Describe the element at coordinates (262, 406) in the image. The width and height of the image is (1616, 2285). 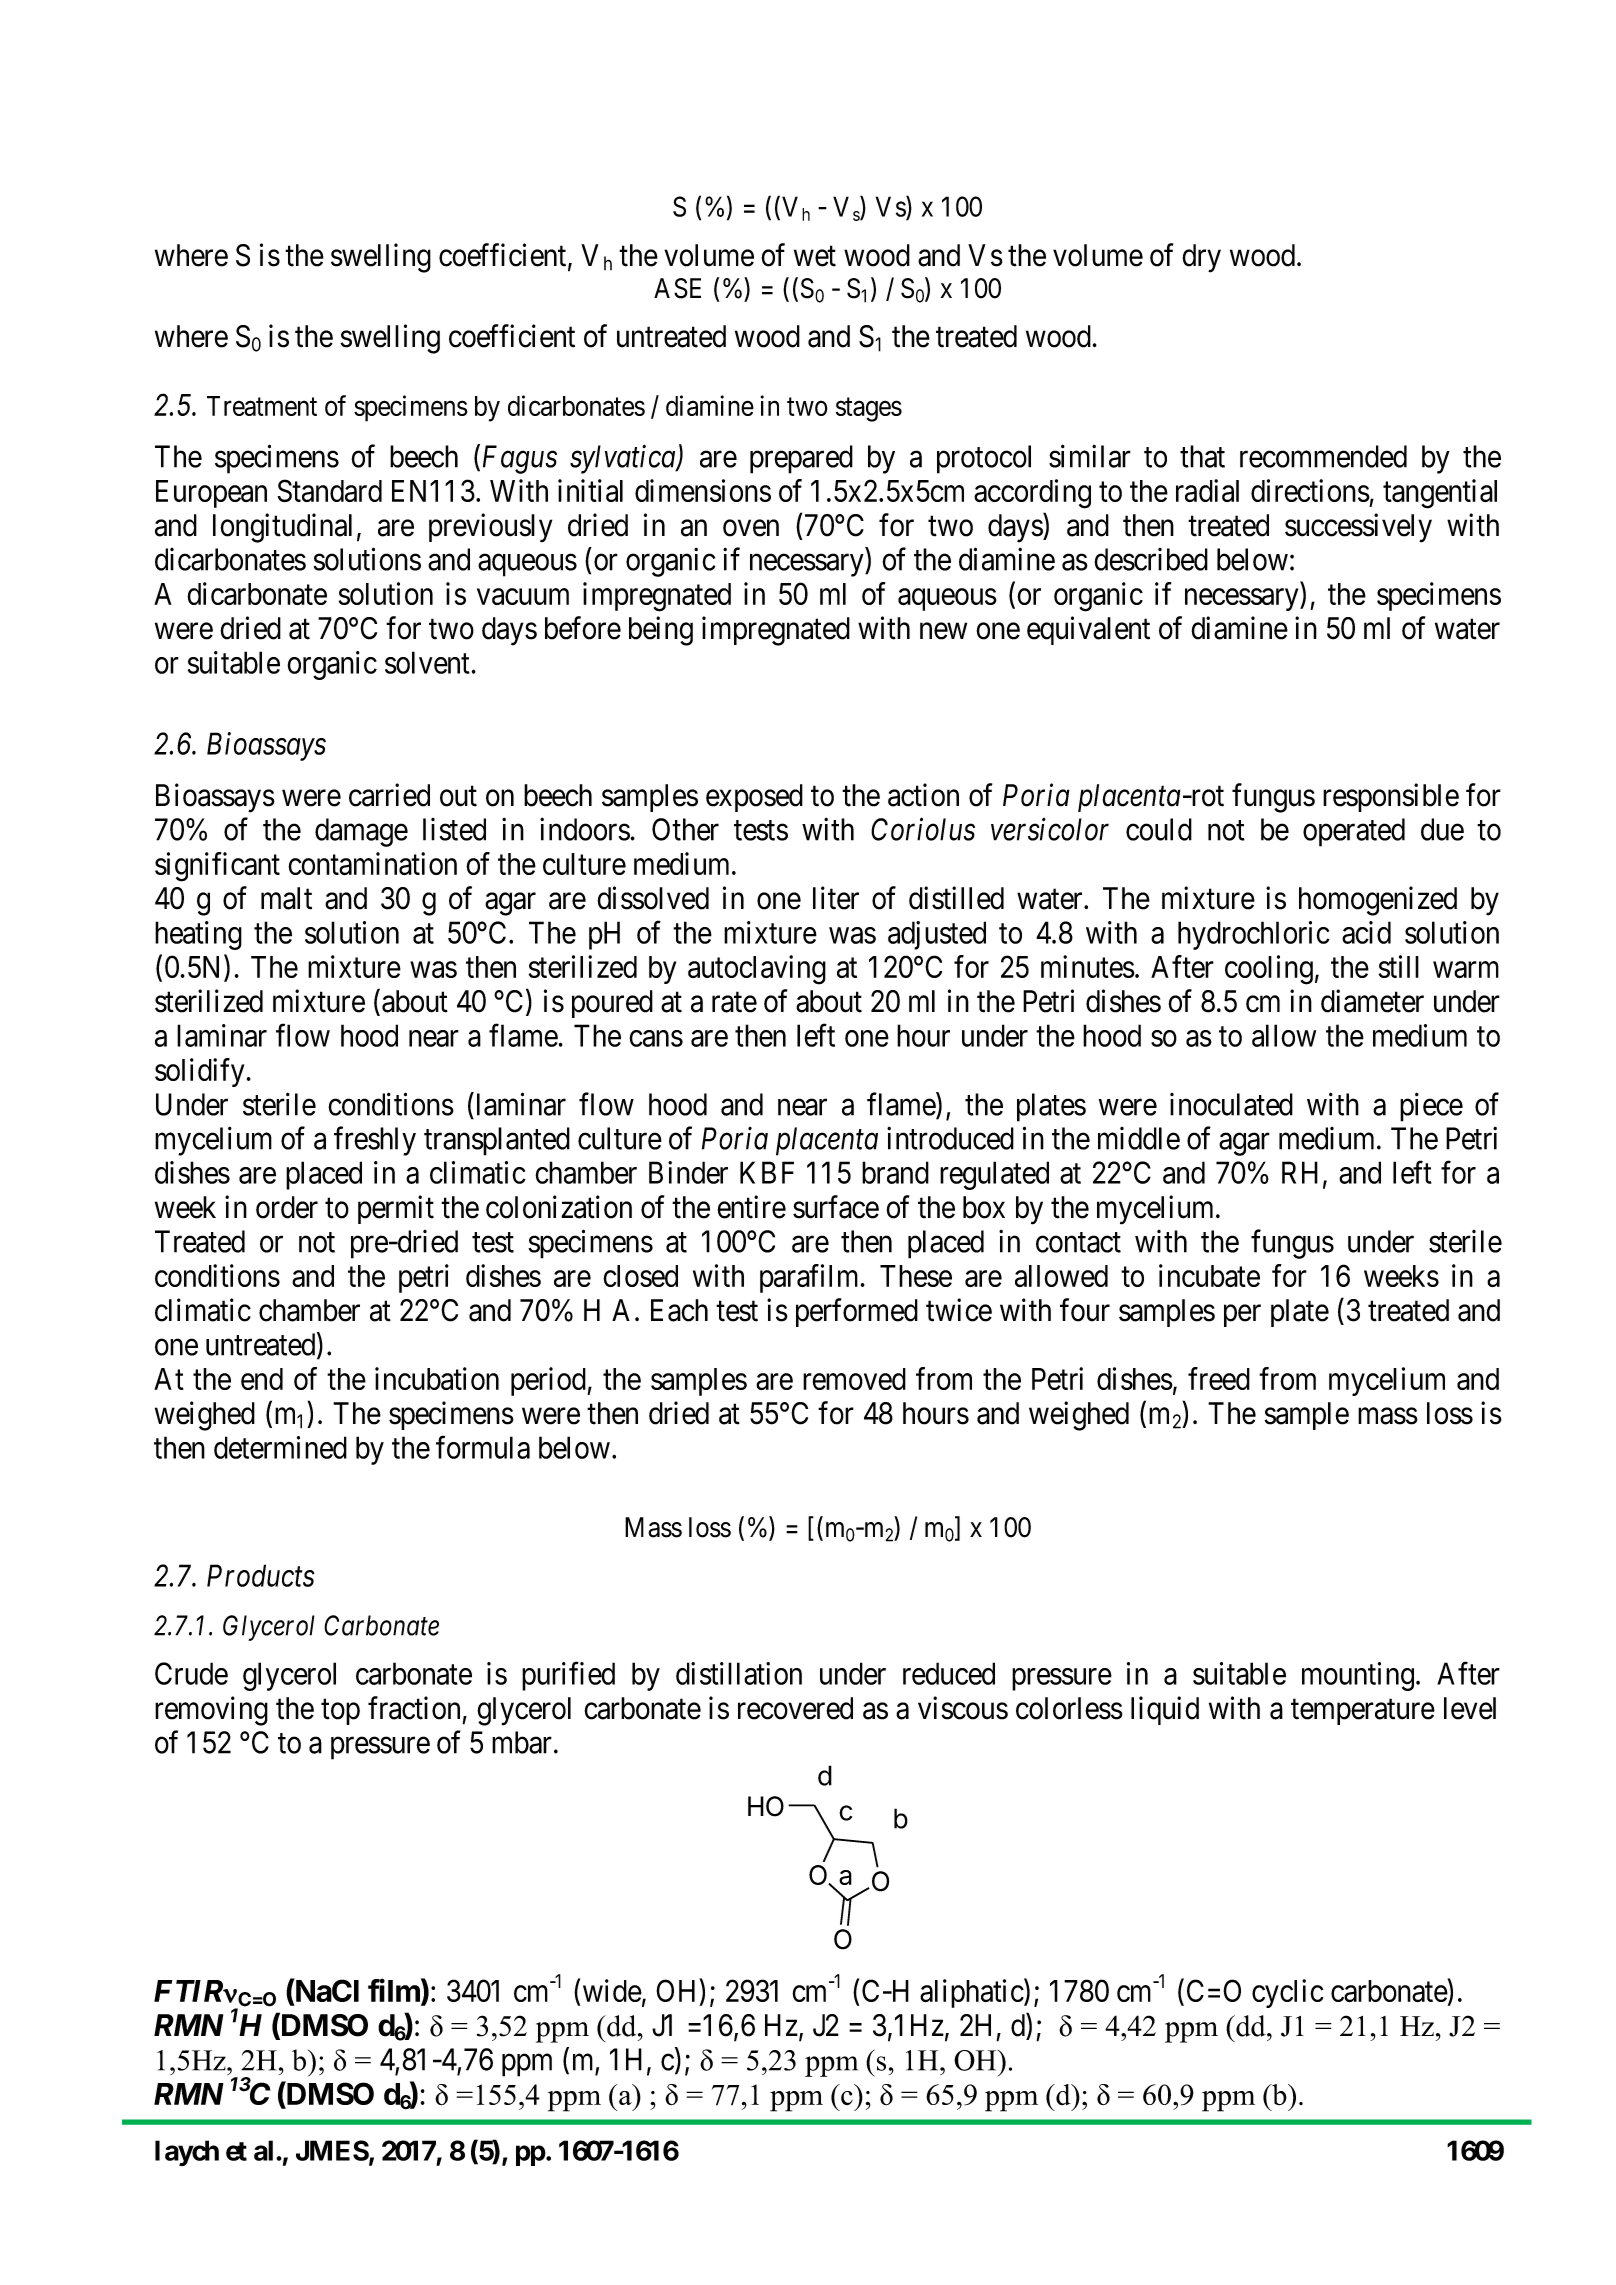
I see `Treatment` at that location.
